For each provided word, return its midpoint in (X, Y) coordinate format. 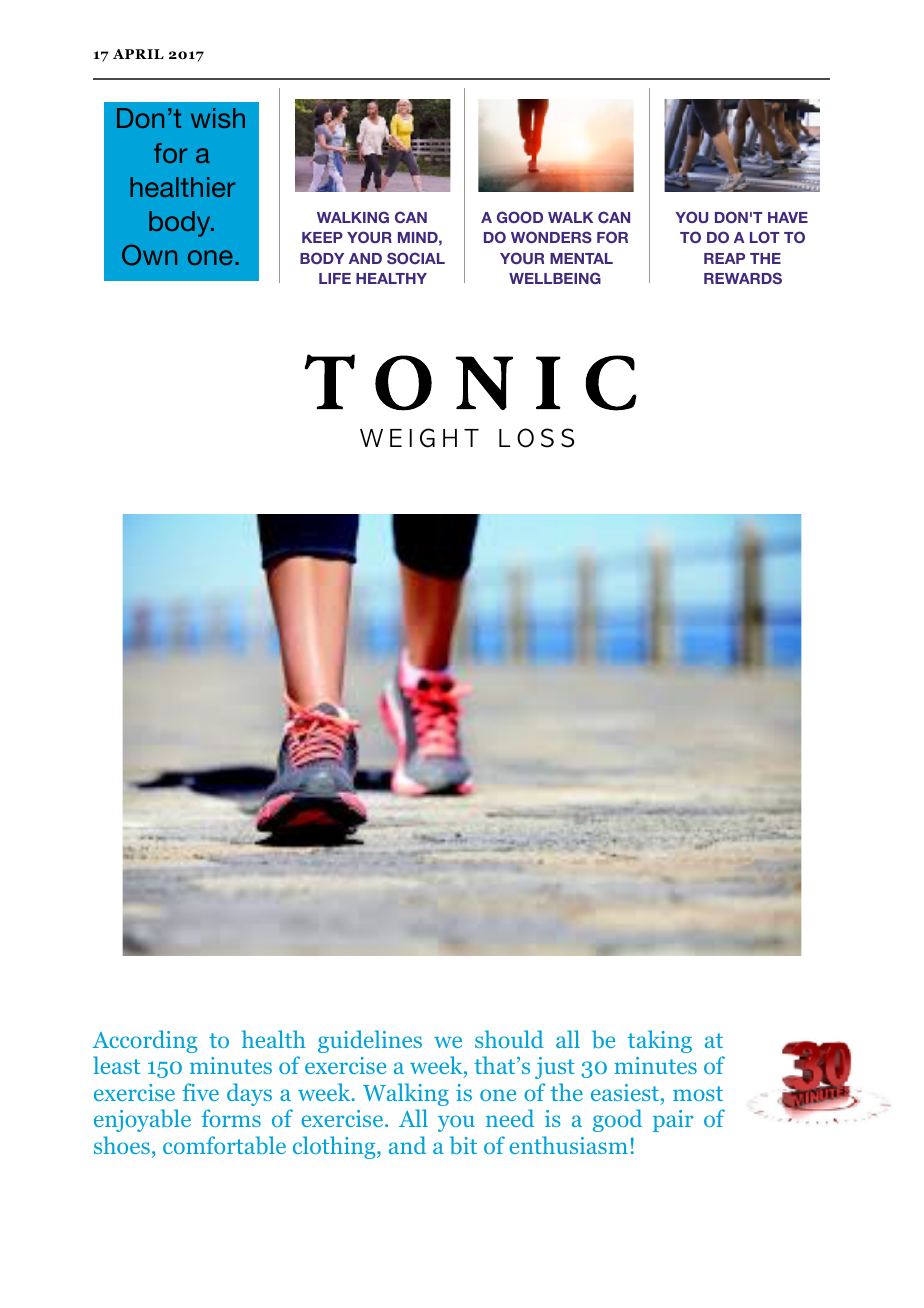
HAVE (788, 217)
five (200, 1092)
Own (149, 255)
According (144, 1041)
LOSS (536, 438)
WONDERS (551, 237)
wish (218, 118)
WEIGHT (419, 438)
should (509, 1039)
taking (660, 1041)
